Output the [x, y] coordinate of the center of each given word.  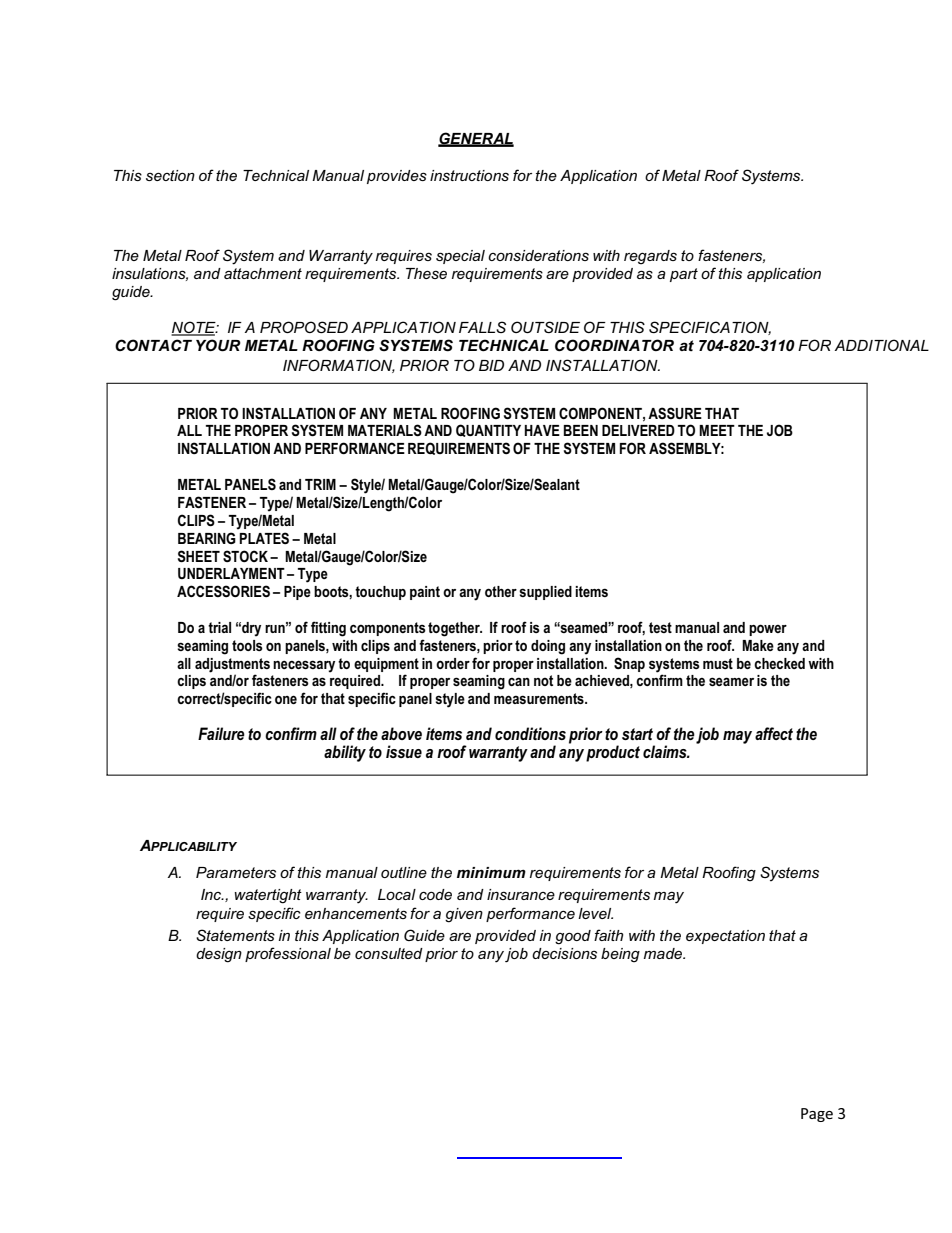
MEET [717, 430]
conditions [530, 733]
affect [774, 733]
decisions [564, 953]
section [170, 175]
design [219, 955]
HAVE [542, 430]
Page [817, 1115]
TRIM [320, 484]
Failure [221, 733]
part [684, 275]
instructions [469, 175]
